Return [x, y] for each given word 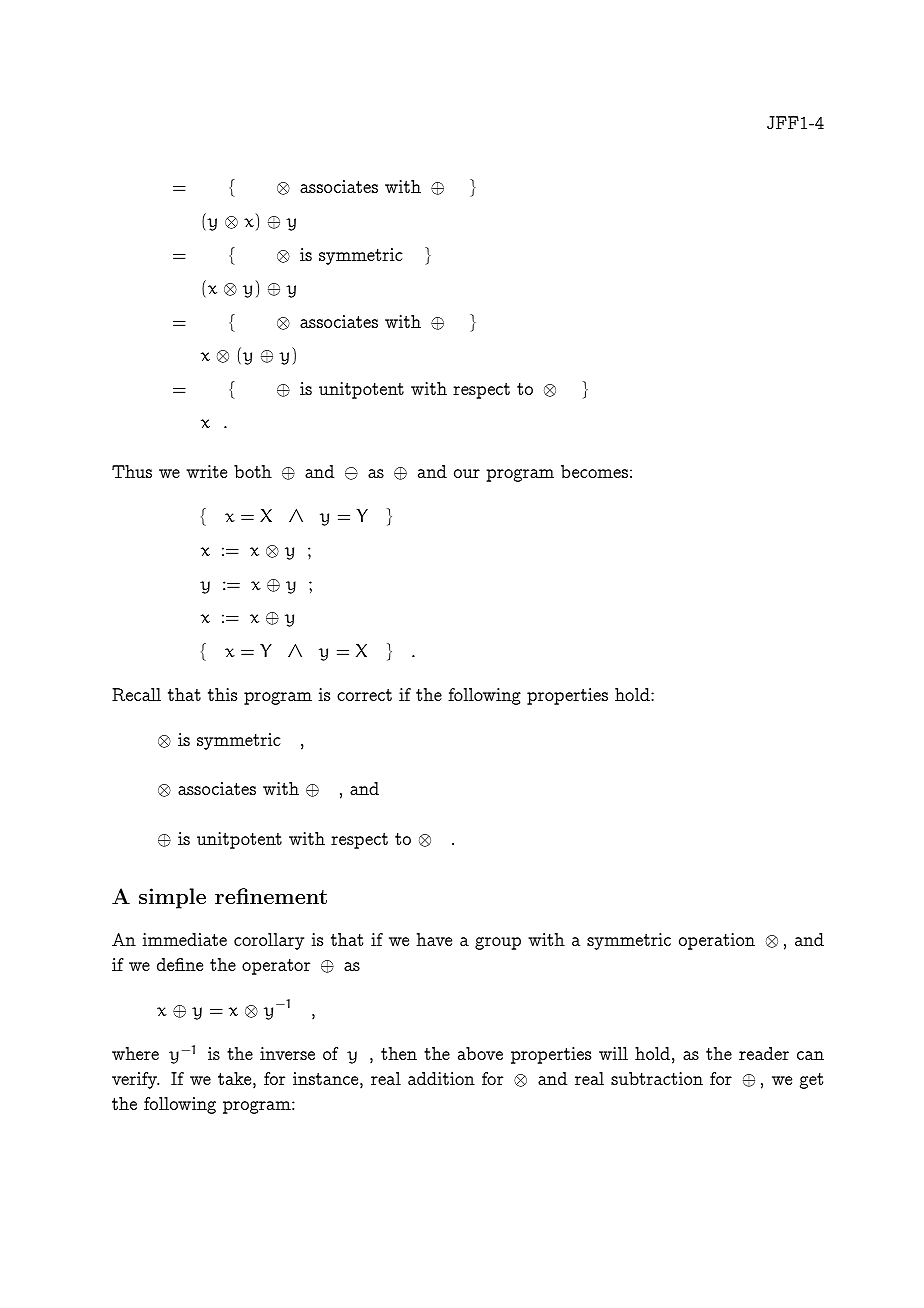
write [206, 471]
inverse [287, 1053]
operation [717, 941]
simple [172, 898]
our [467, 473]
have [434, 939]
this [222, 694]
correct [364, 695]
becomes [594, 471]
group [498, 943]
